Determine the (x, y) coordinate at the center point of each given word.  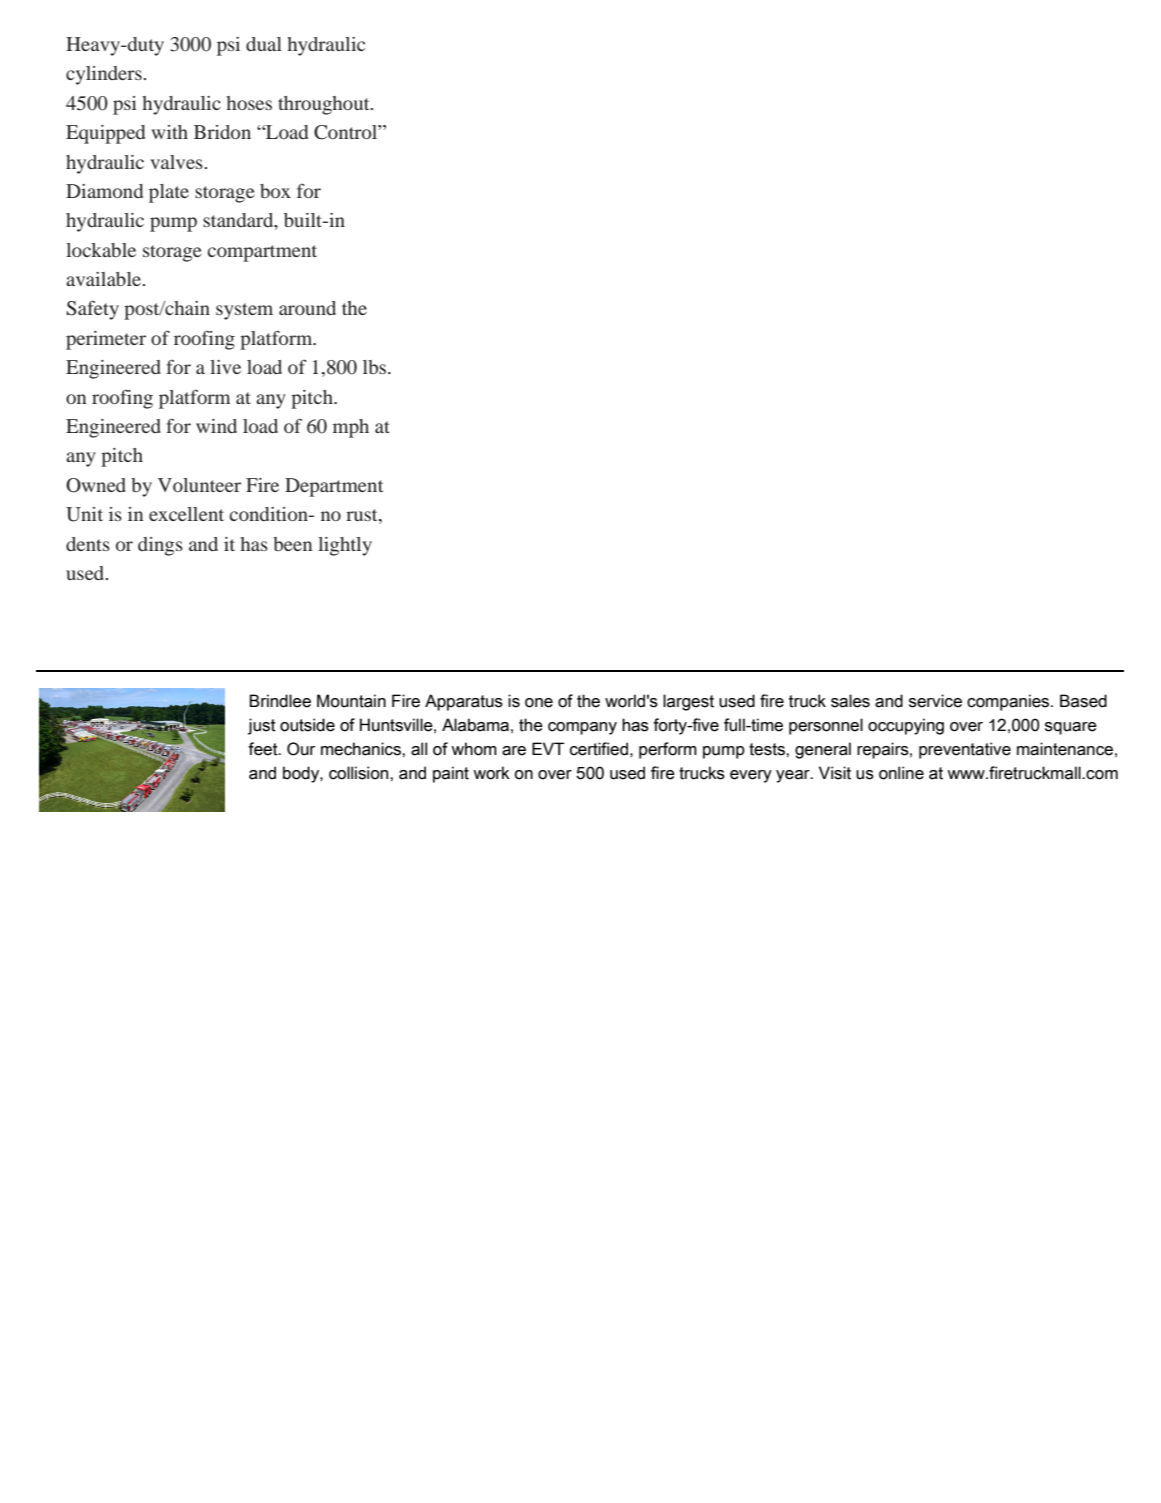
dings (160, 546)
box (275, 191)
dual (264, 44)
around (307, 308)
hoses (249, 103)
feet (264, 749)
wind (216, 426)
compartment (262, 253)
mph (351, 428)
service (935, 701)
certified (599, 749)
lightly (345, 546)
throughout (325, 105)
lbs (376, 367)
